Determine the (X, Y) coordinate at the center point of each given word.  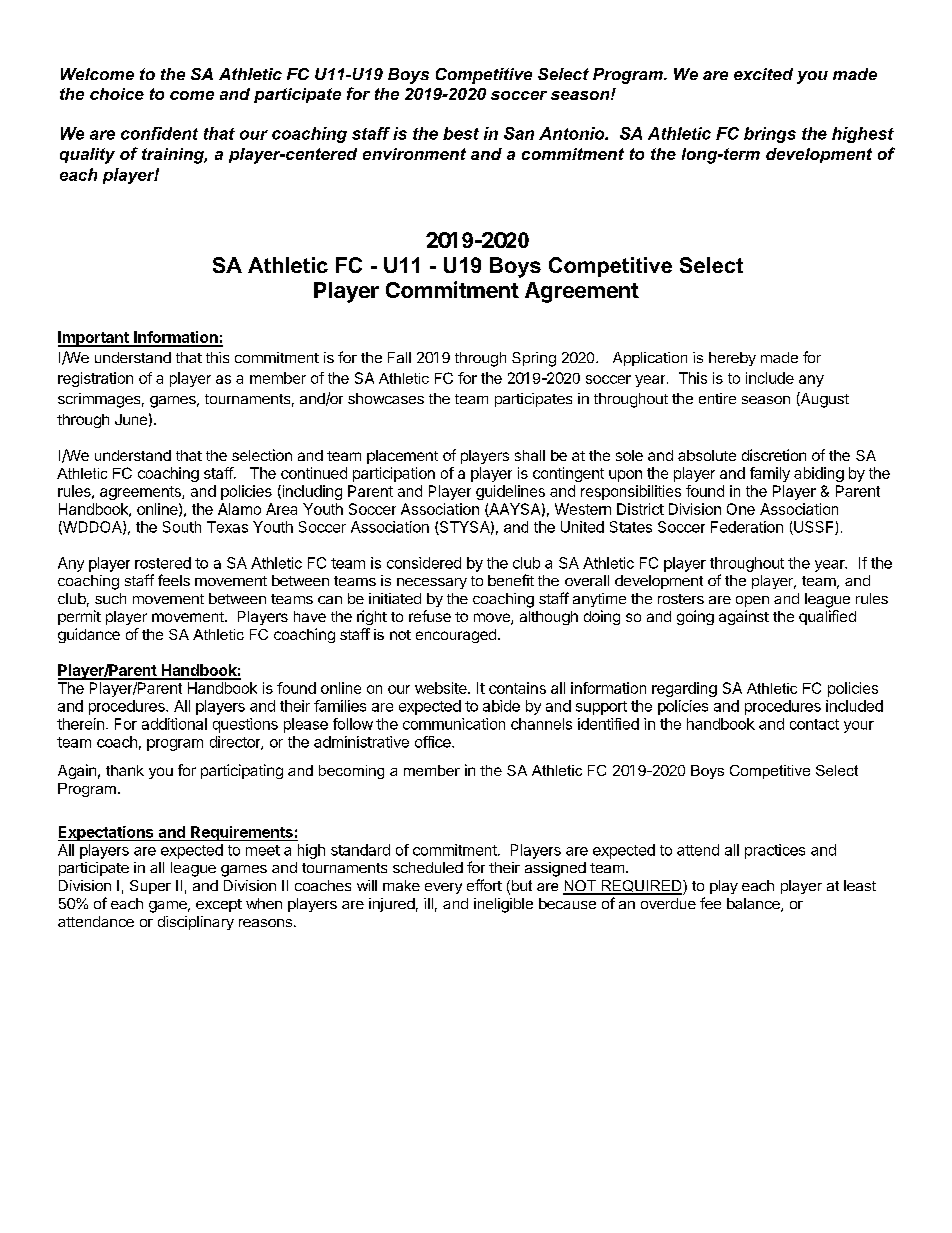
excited (763, 74)
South (182, 527)
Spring (534, 359)
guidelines (510, 492)
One (741, 509)
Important (94, 339)
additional (174, 724)
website (442, 688)
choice (117, 94)
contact (814, 724)
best (461, 133)
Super (150, 887)
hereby (732, 359)
